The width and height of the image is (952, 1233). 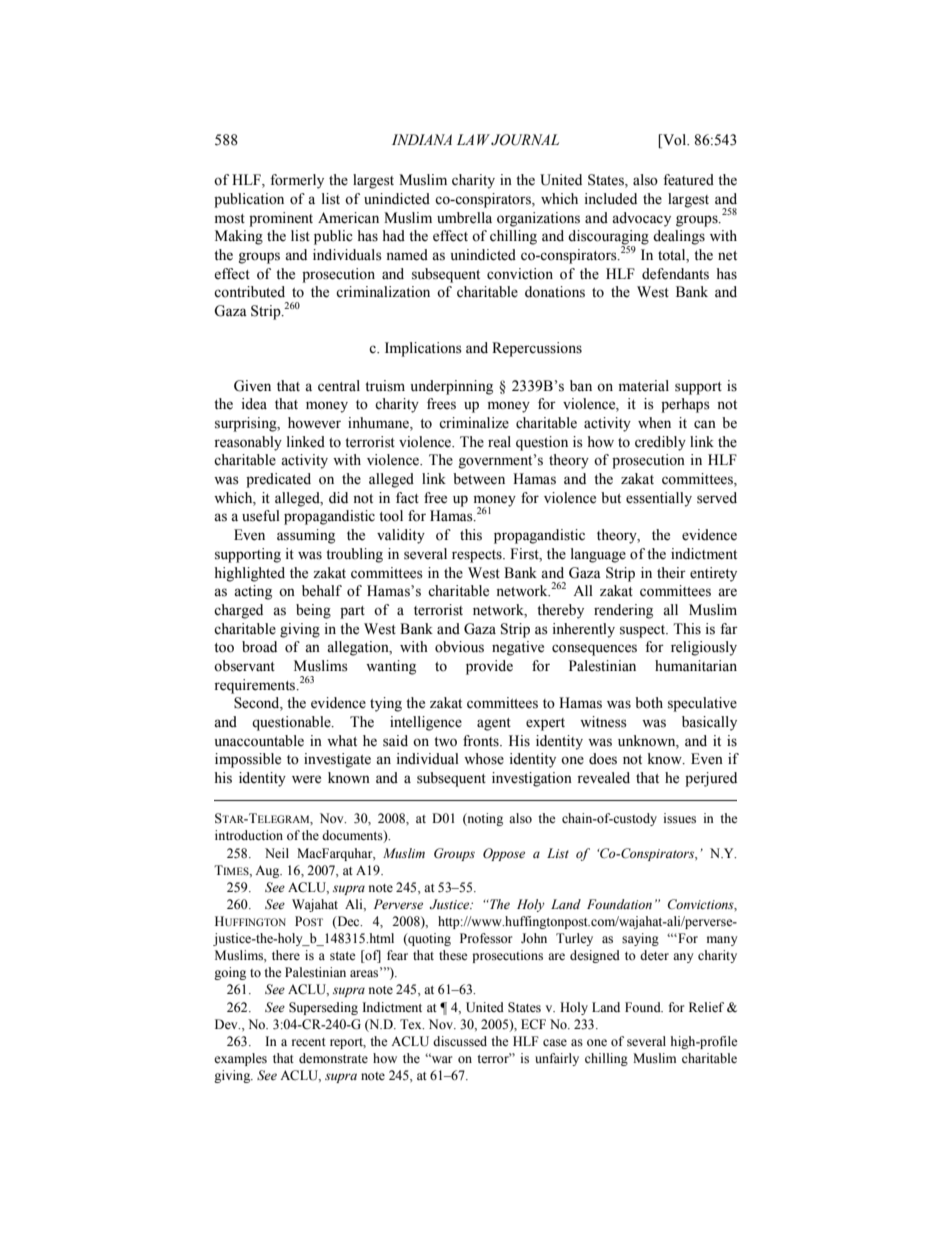 I want to click on Neil, so click(x=277, y=853).
